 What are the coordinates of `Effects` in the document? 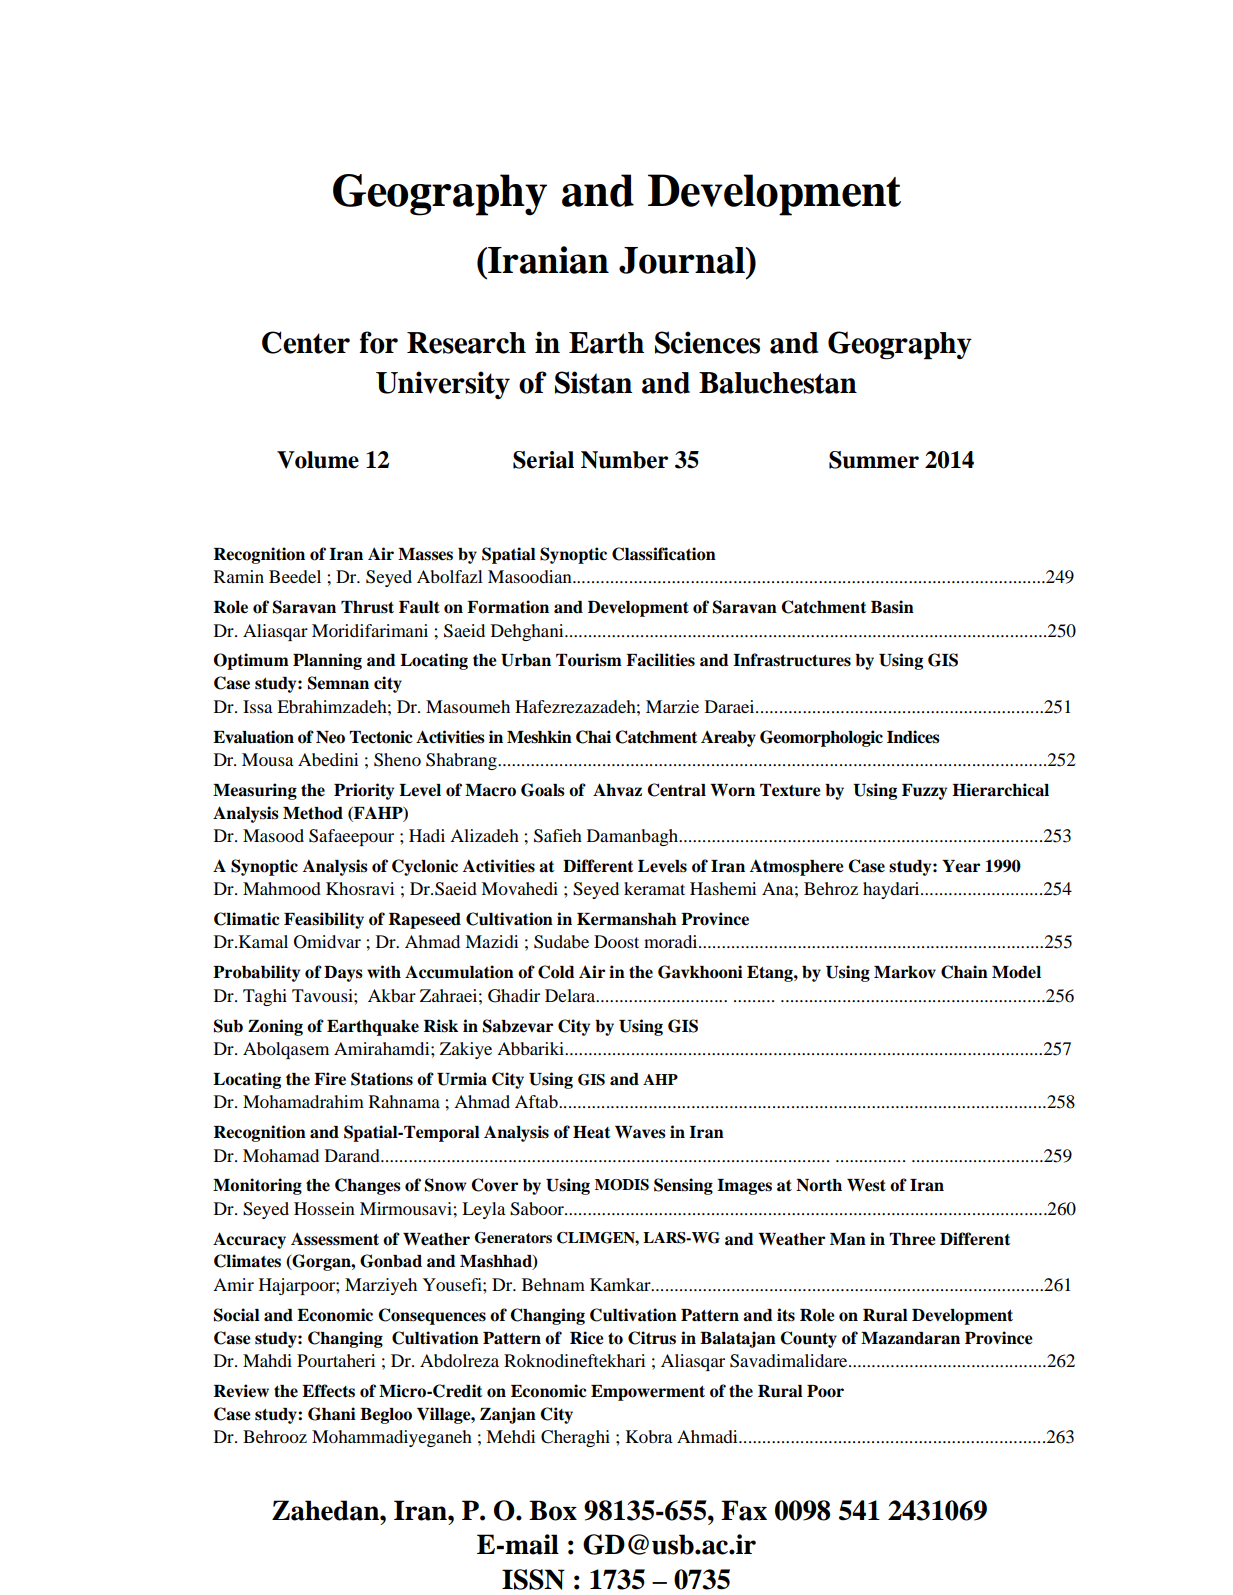 It's located at (328, 1391).
